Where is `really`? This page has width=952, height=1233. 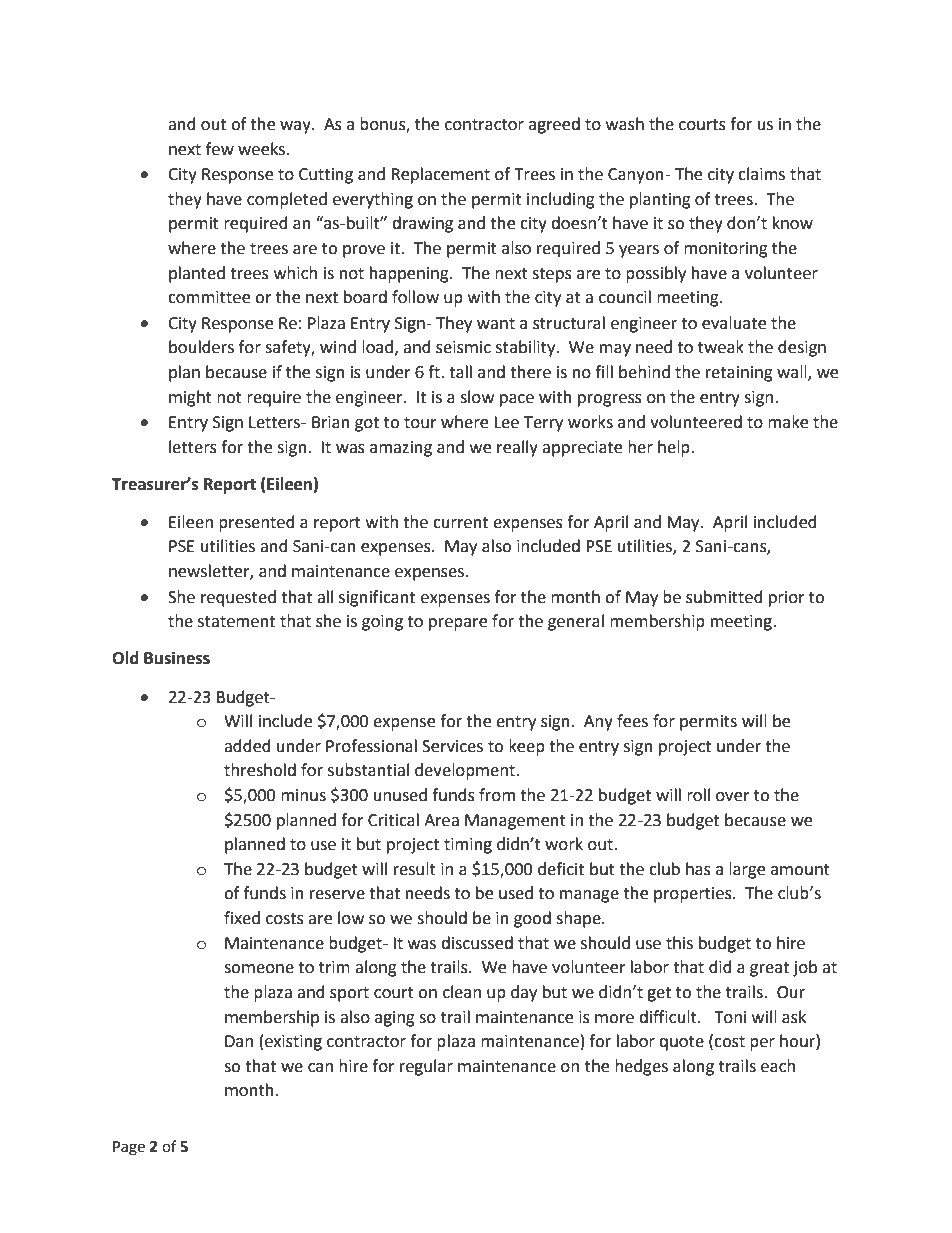 really is located at coordinates (517, 448).
